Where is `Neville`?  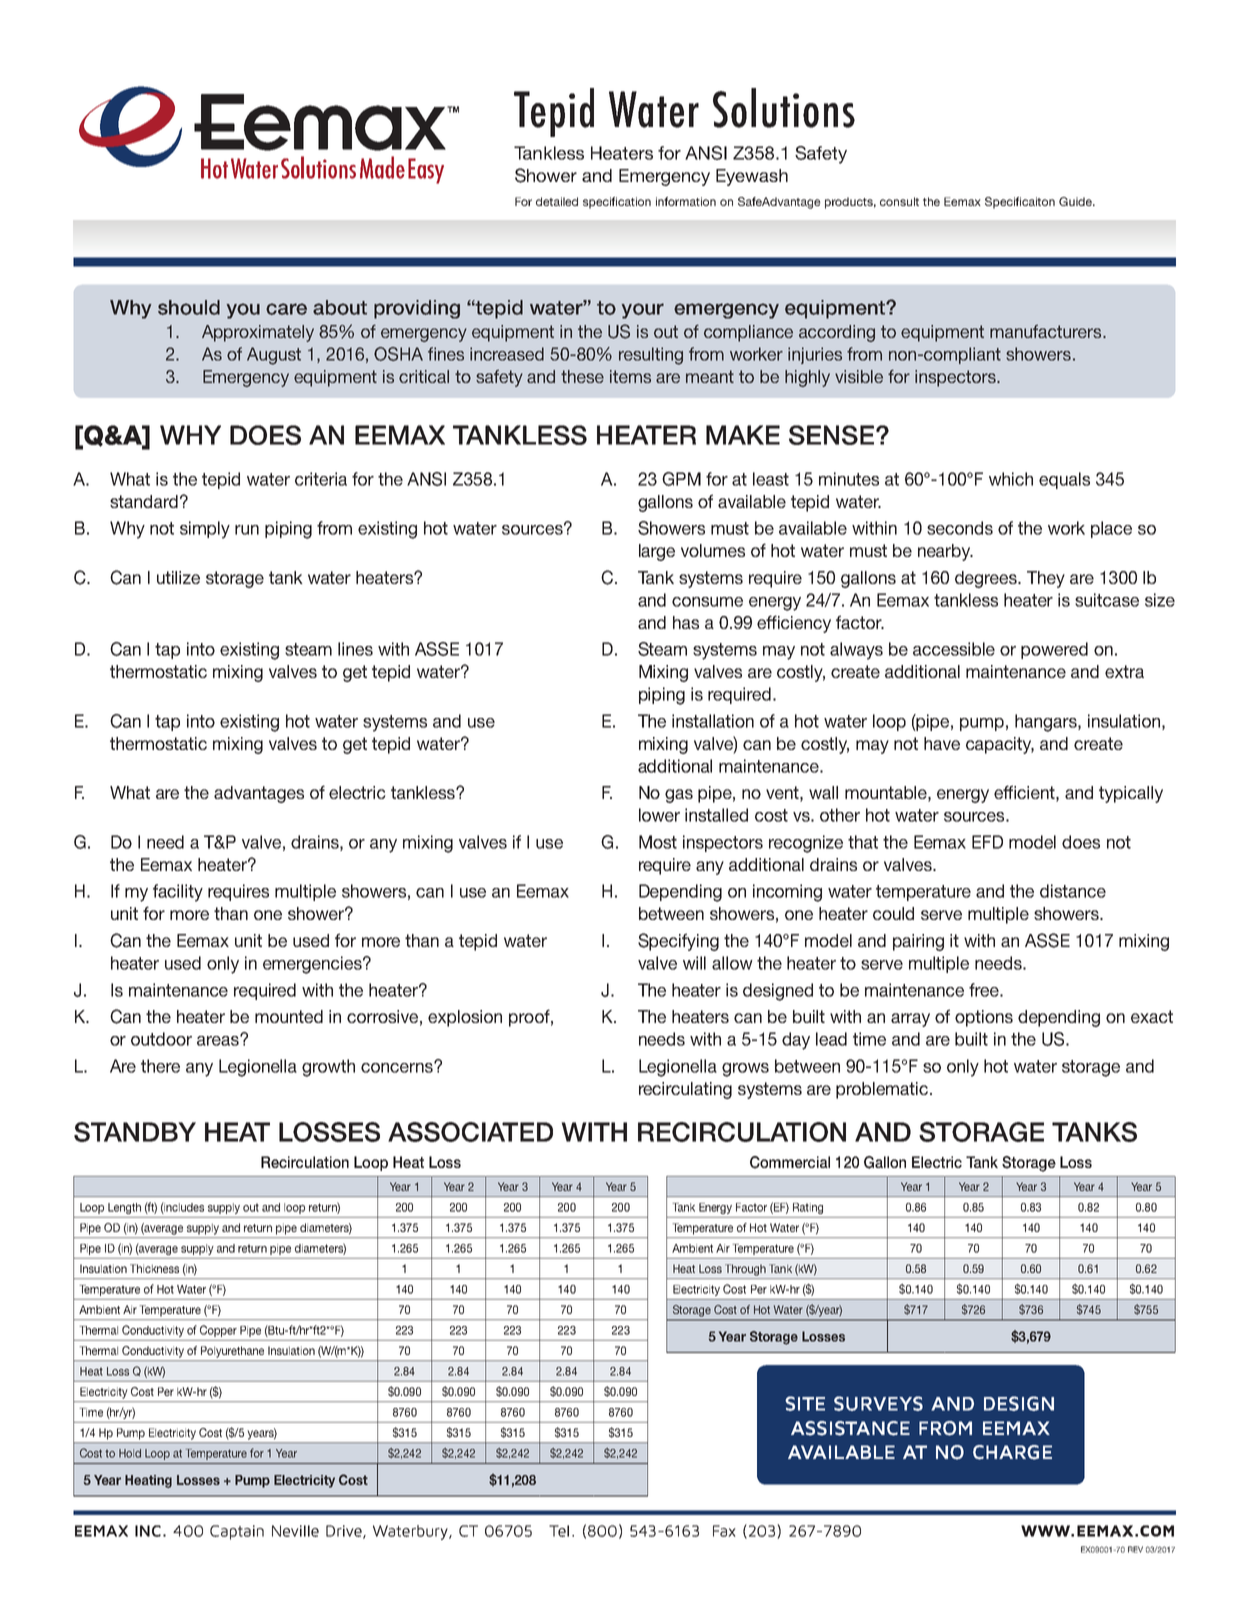 Neville is located at coordinates (295, 1531).
